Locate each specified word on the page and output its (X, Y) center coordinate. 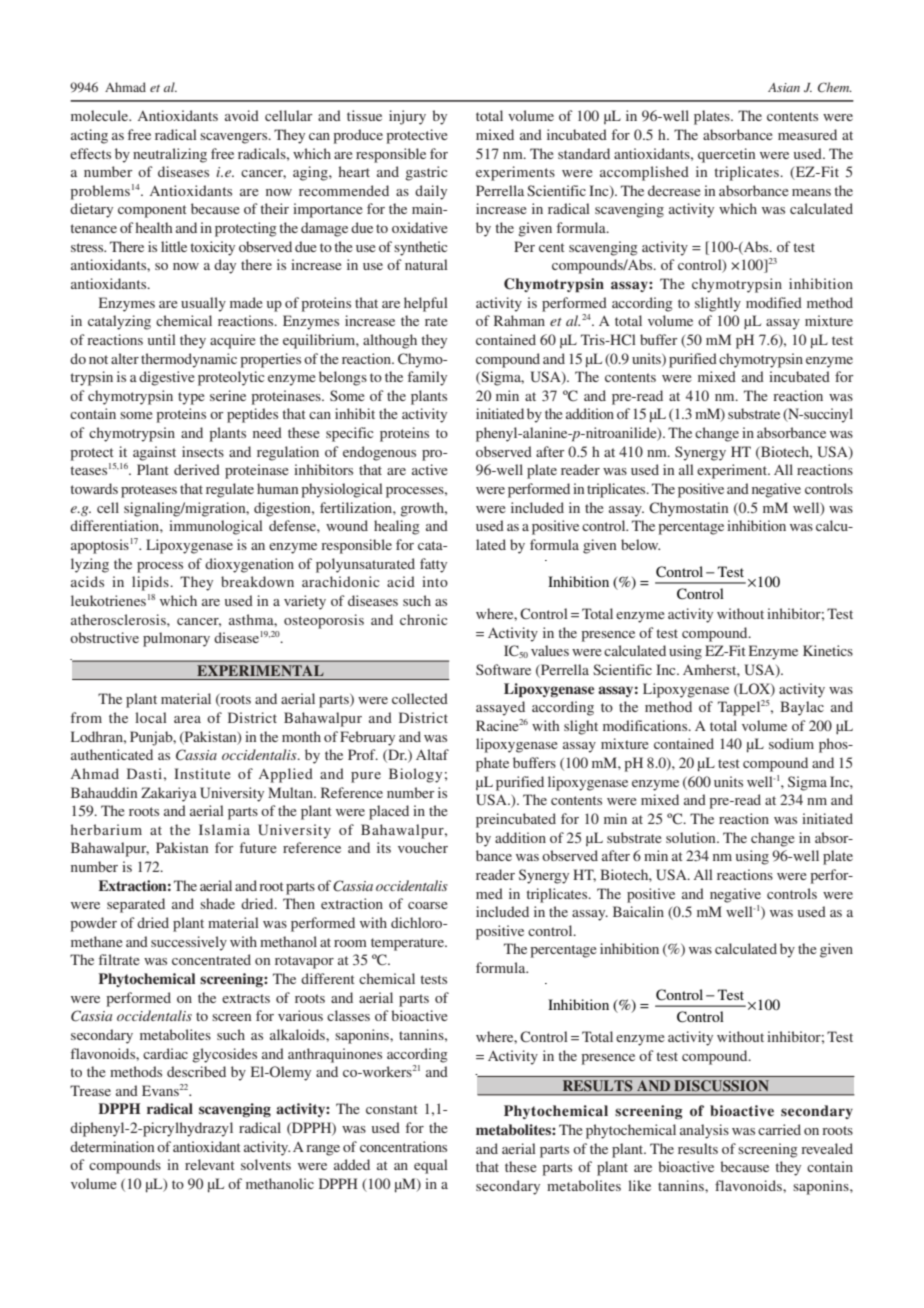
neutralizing (170, 155)
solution (692, 837)
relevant (210, 1164)
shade (217, 903)
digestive (167, 378)
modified (774, 302)
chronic (424, 619)
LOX (754, 689)
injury (407, 117)
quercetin (726, 155)
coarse (428, 905)
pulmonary (176, 639)
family (427, 378)
